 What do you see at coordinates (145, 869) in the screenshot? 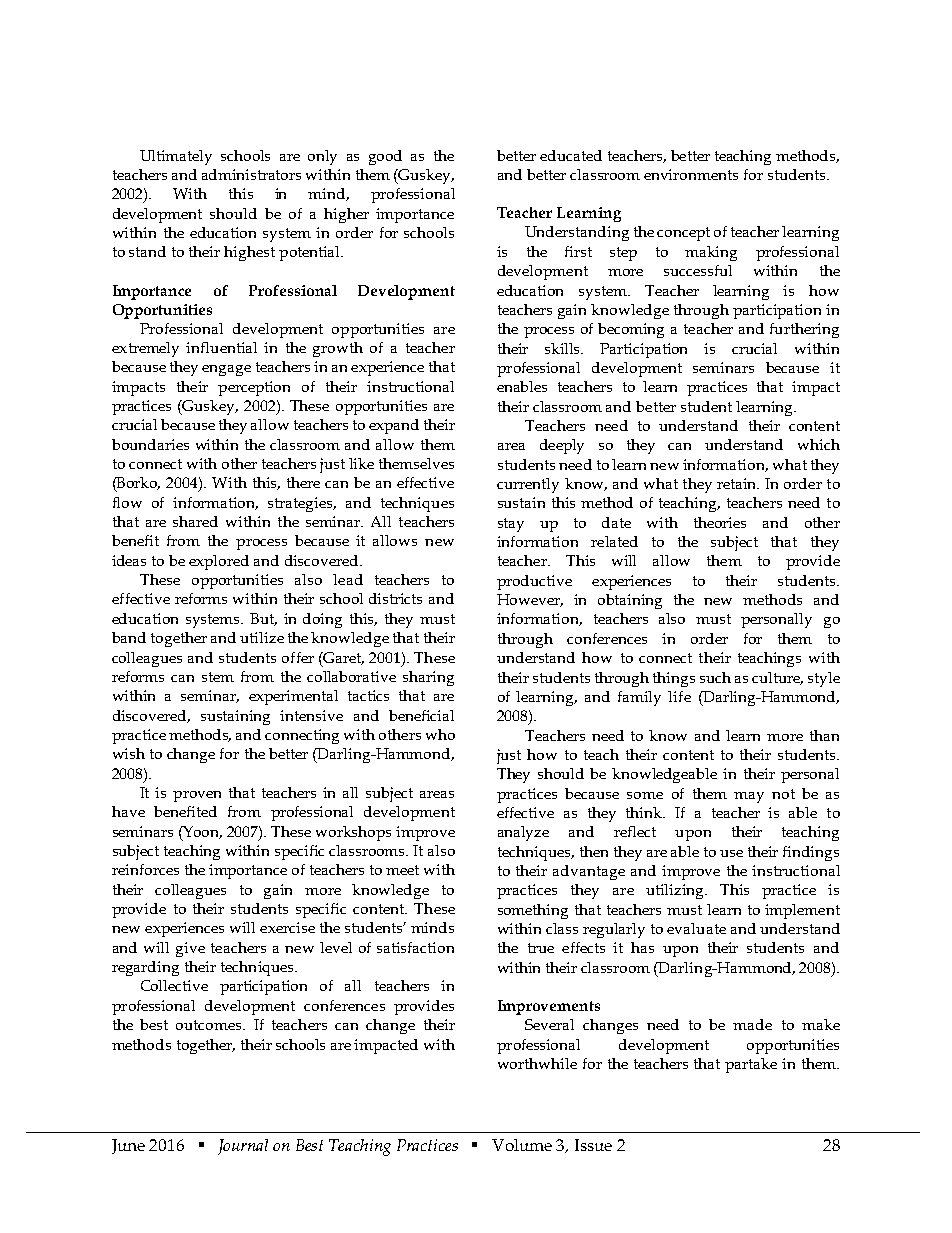
I see `reinforces` at bounding box center [145, 869].
